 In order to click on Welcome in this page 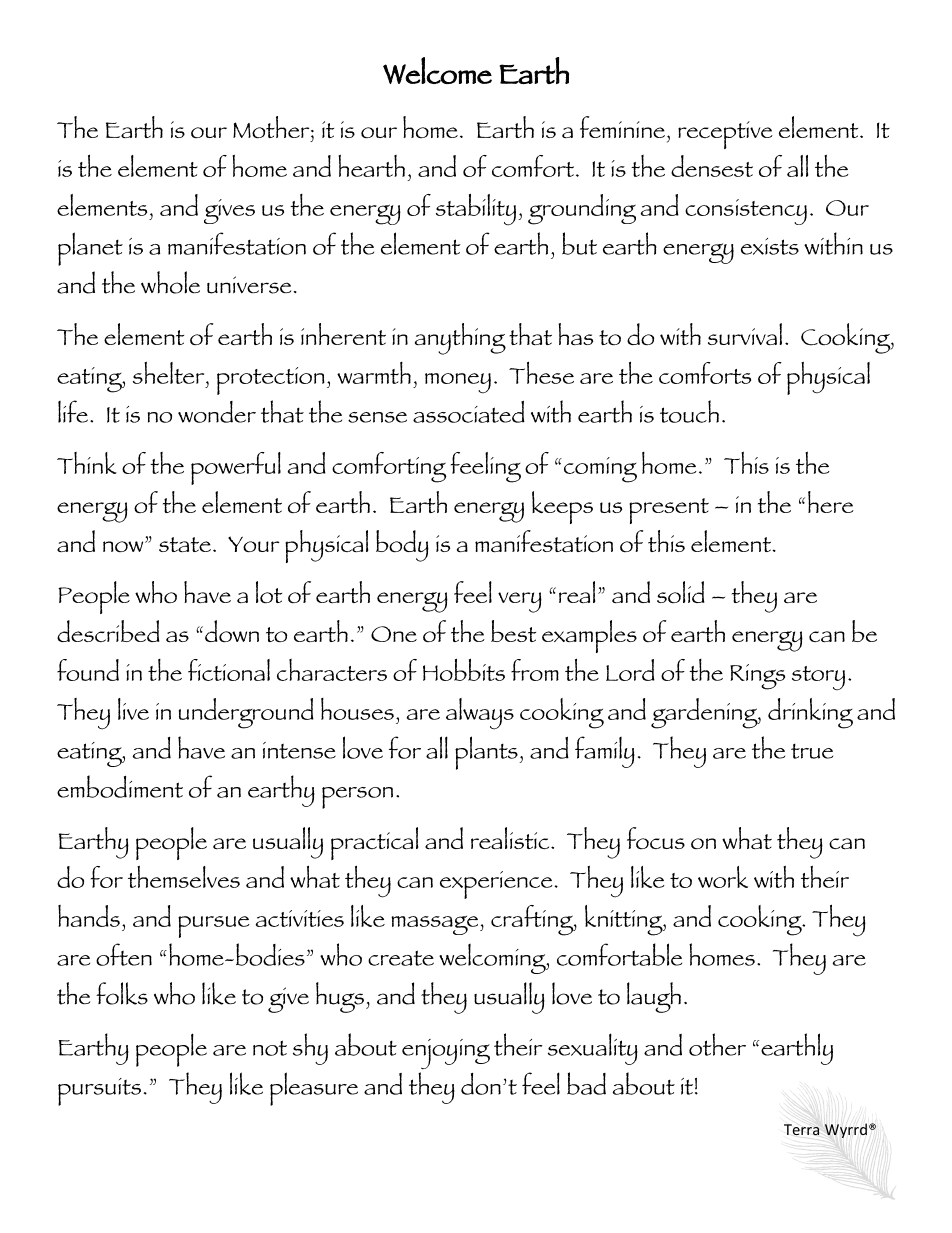, I will do `click(437, 70)`.
